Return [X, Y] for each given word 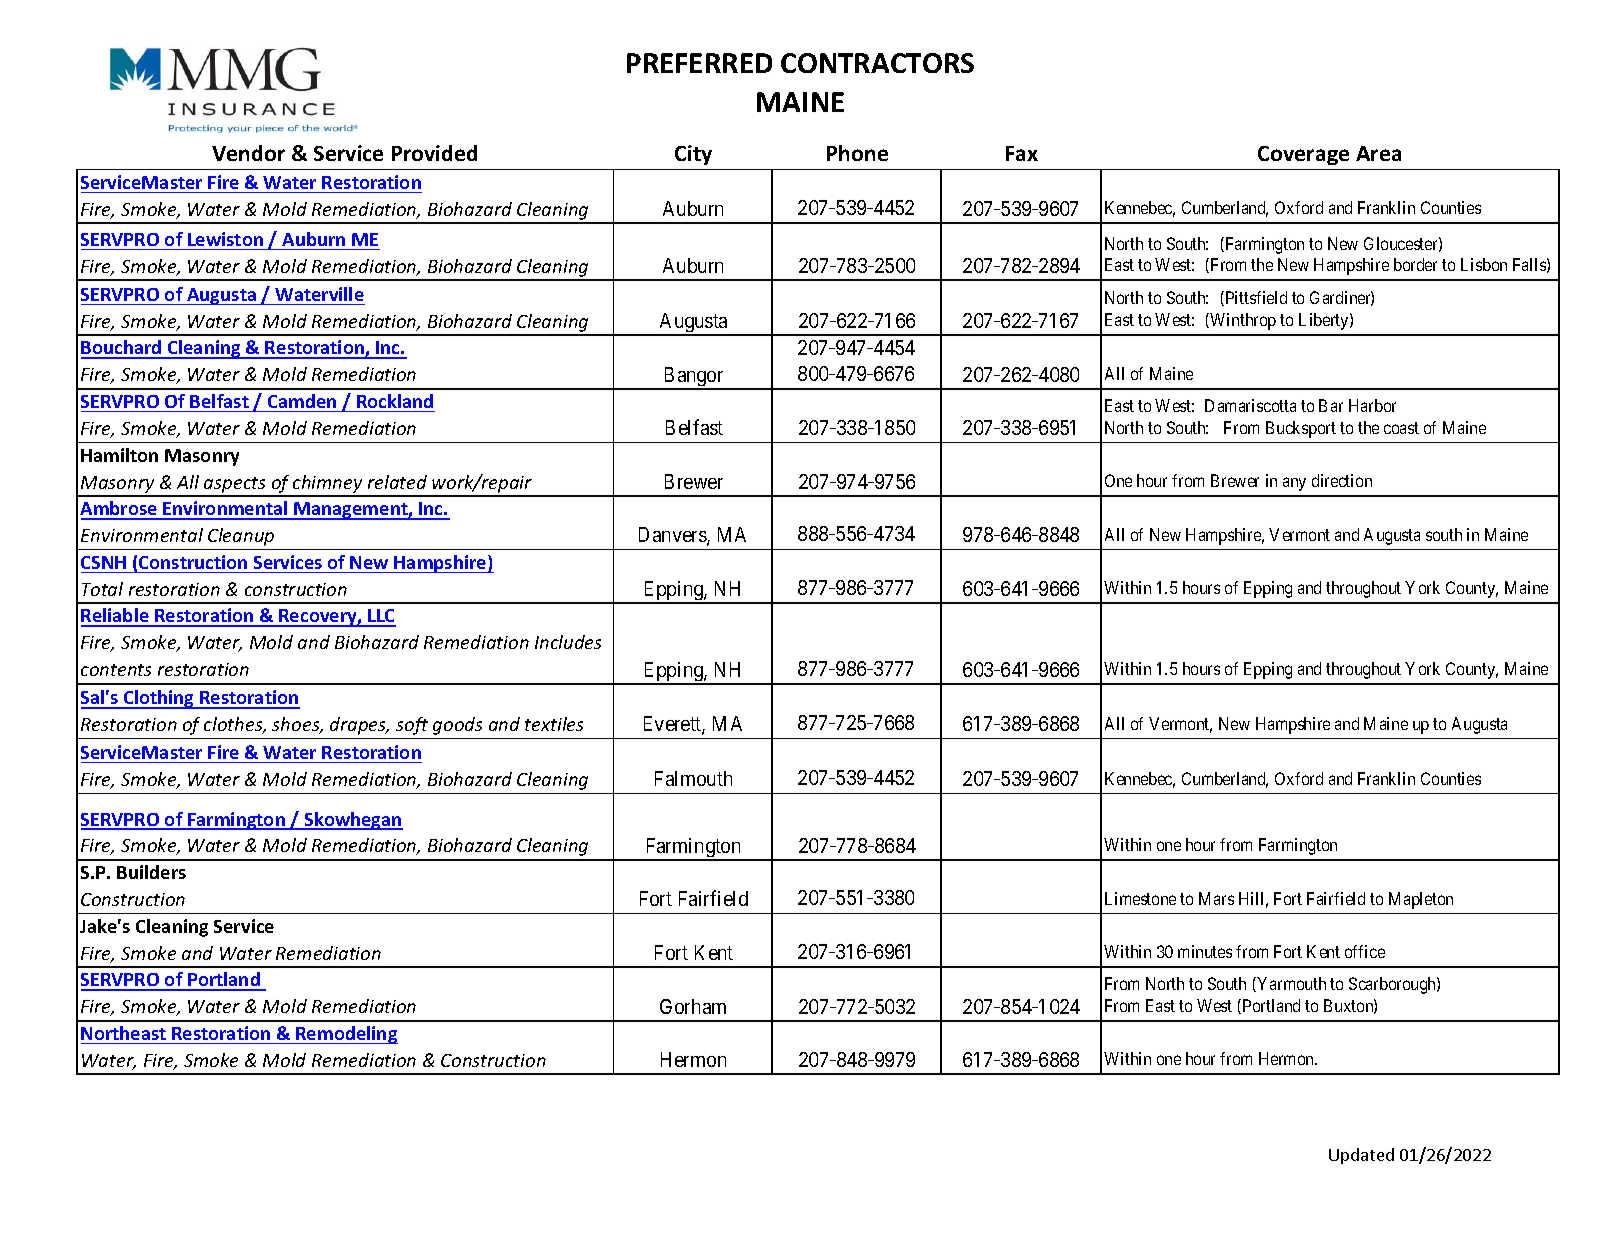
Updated [1361, 1156]
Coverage [1303, 155]
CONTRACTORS [877, 63]
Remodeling [346, 1035]
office [1365, 951]
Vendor [248, 153]
